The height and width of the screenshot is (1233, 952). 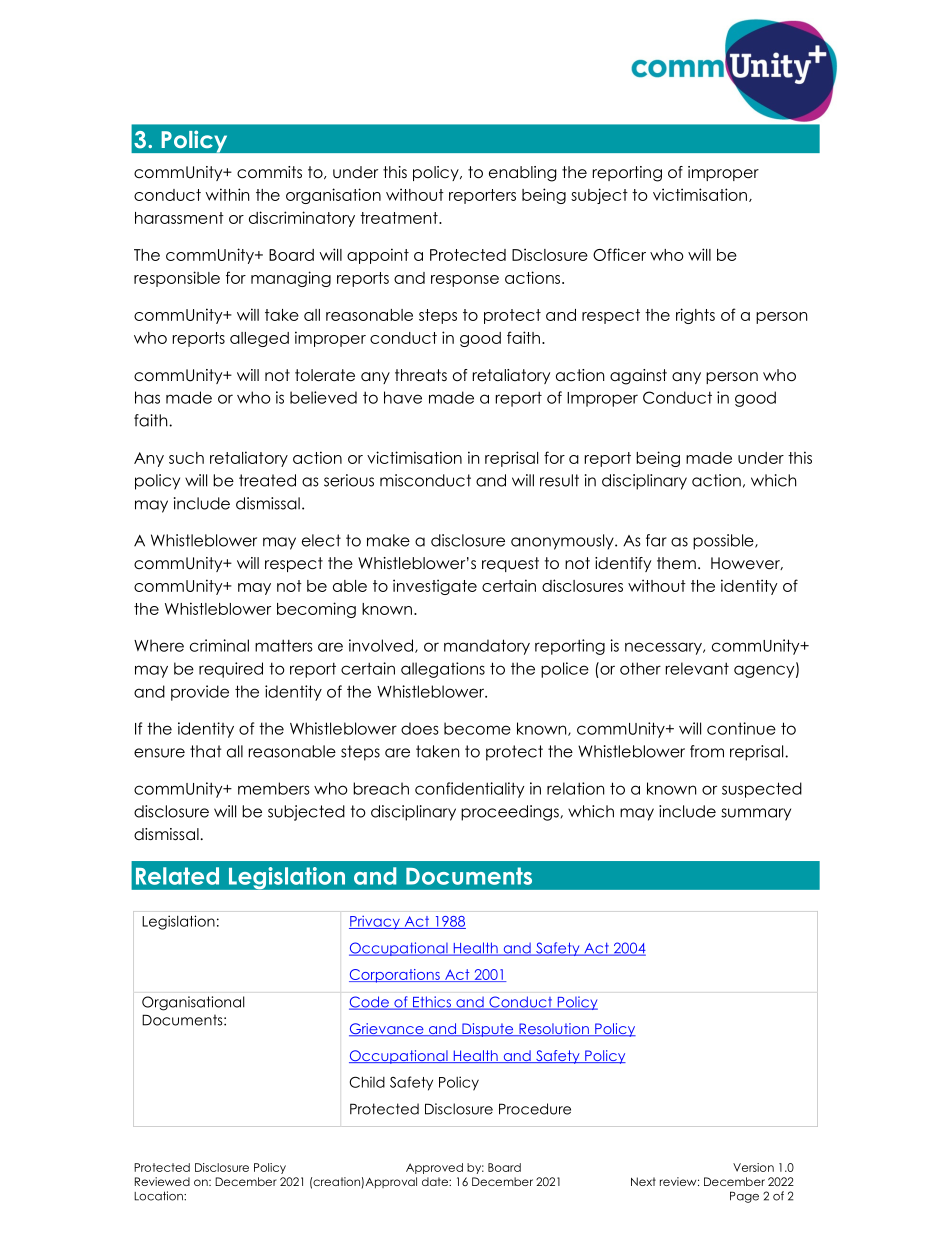 What do you see at coordinates (231, 670) in the screenshot?
I see `required` at bounding box center [231, 670].
